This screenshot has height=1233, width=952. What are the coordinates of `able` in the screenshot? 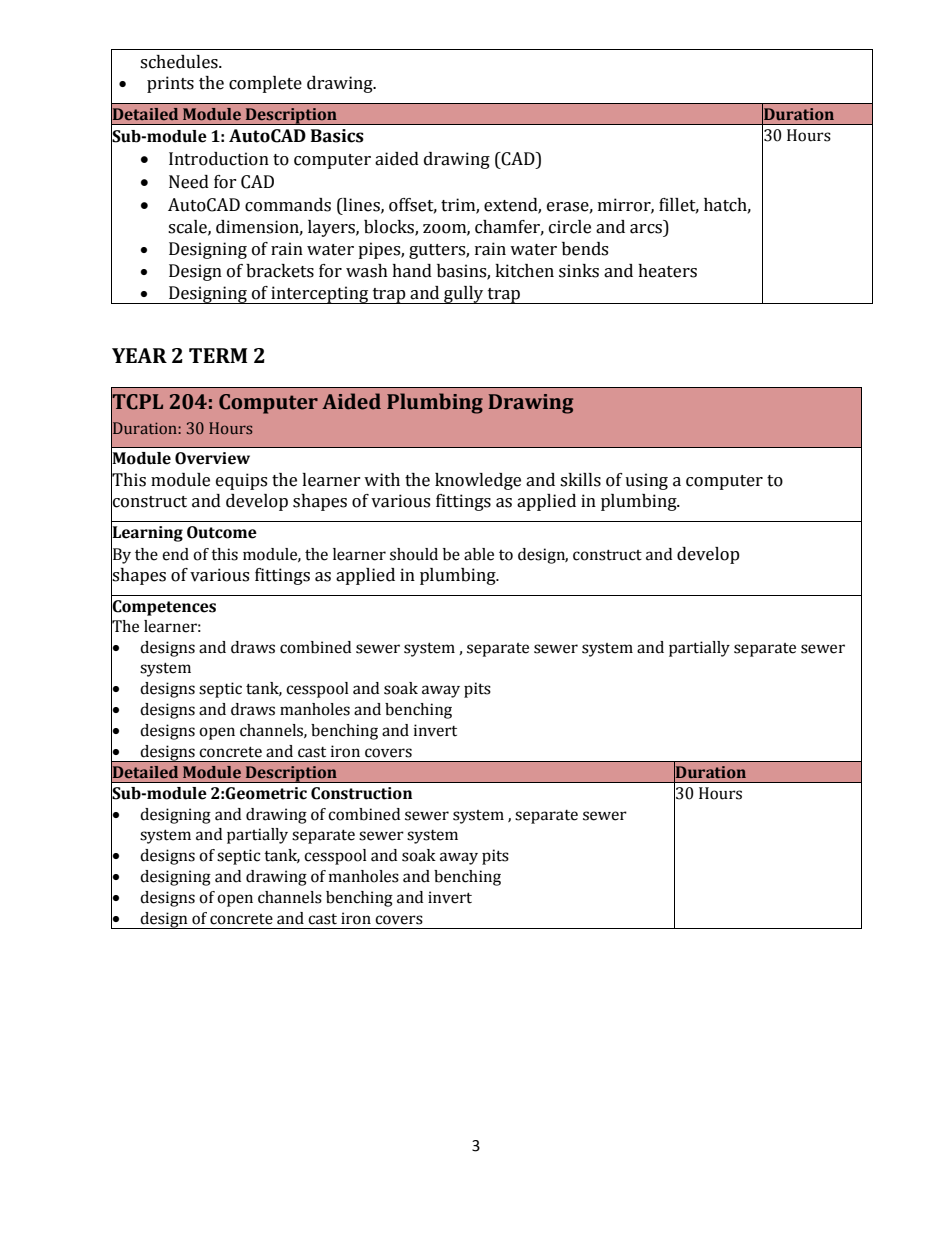 It's located at (479, 554).
